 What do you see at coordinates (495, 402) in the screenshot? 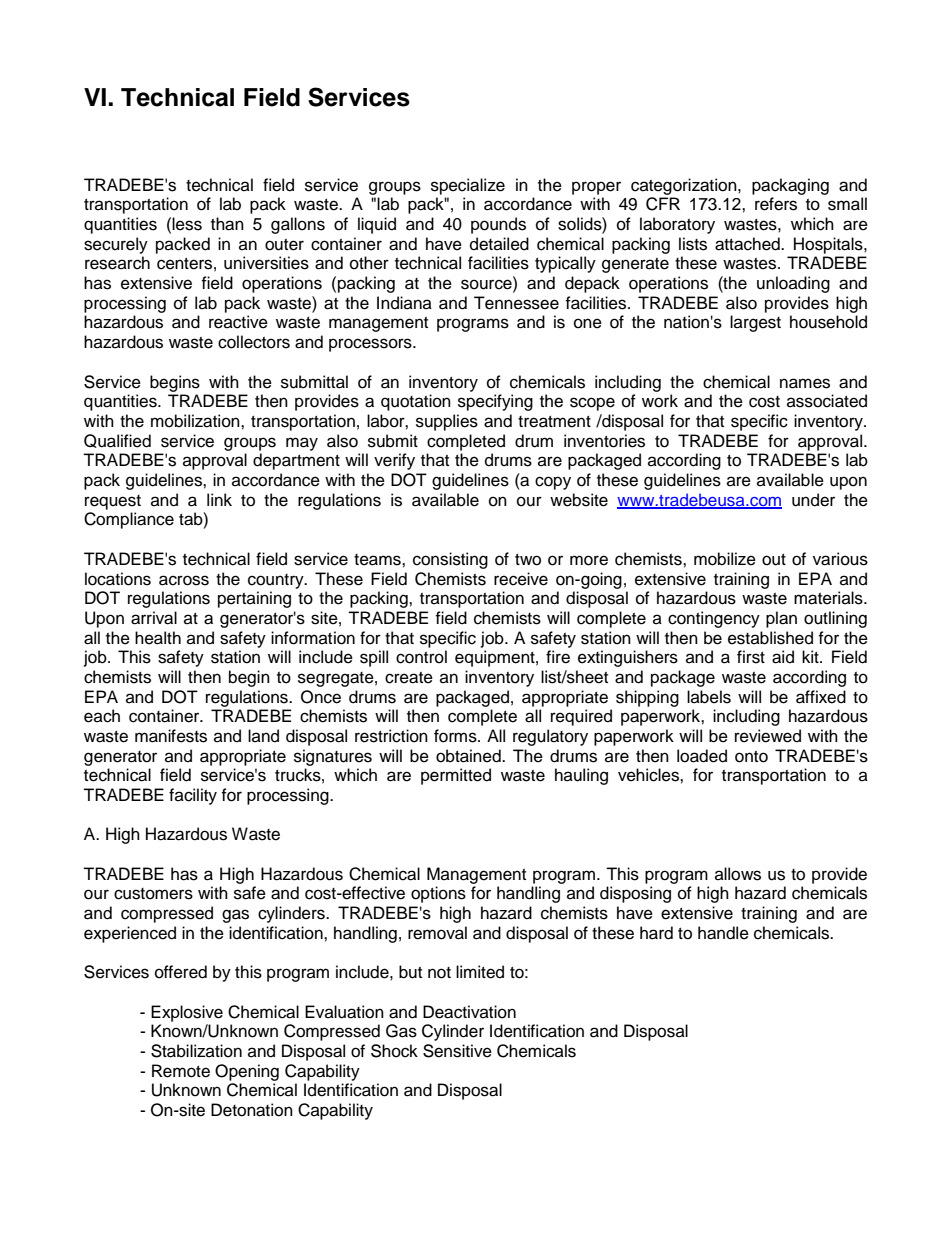
I see `specifying` at bounding box center [495, 402].
